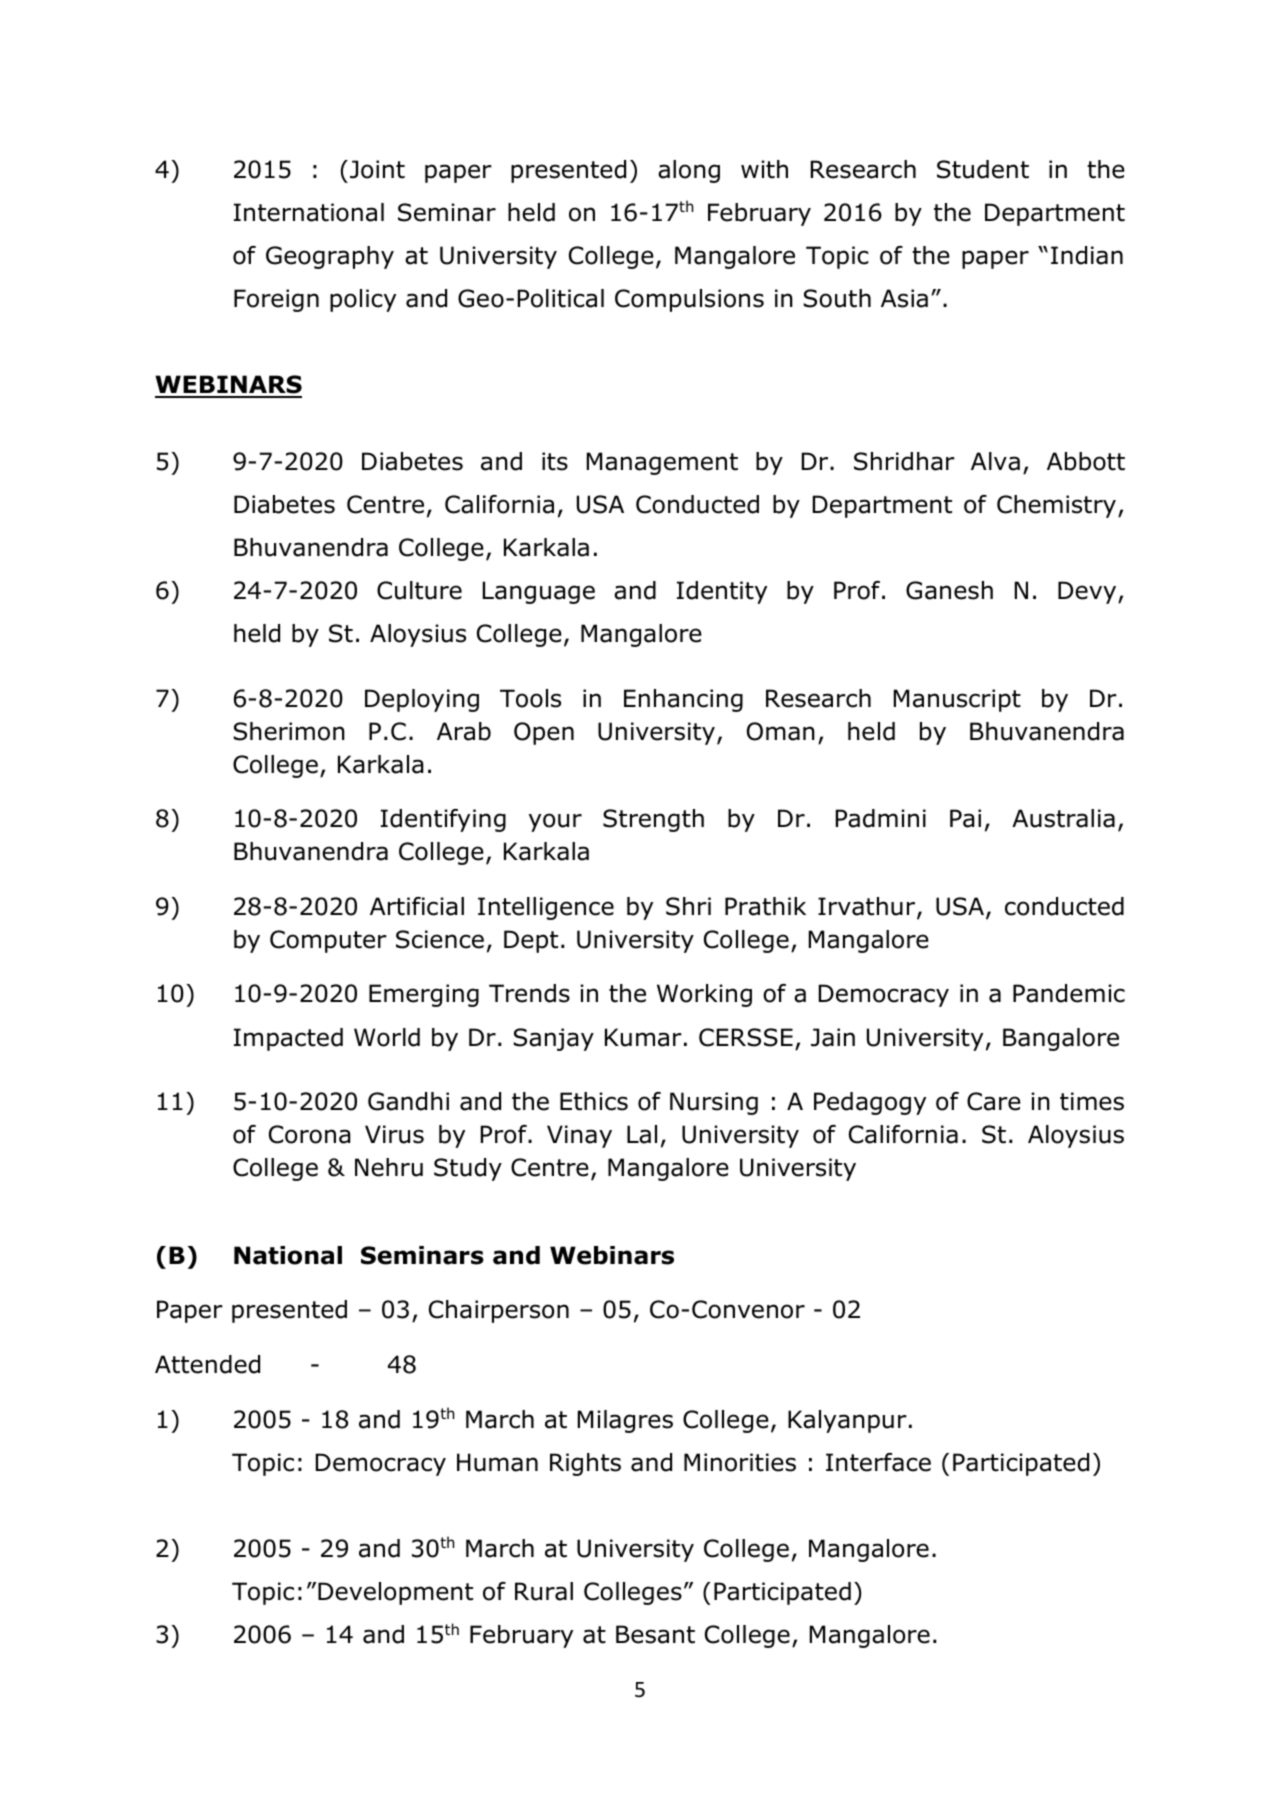 The height and width of the document is (1810, 1280). I want to click on Computer, so click(328, 941).
